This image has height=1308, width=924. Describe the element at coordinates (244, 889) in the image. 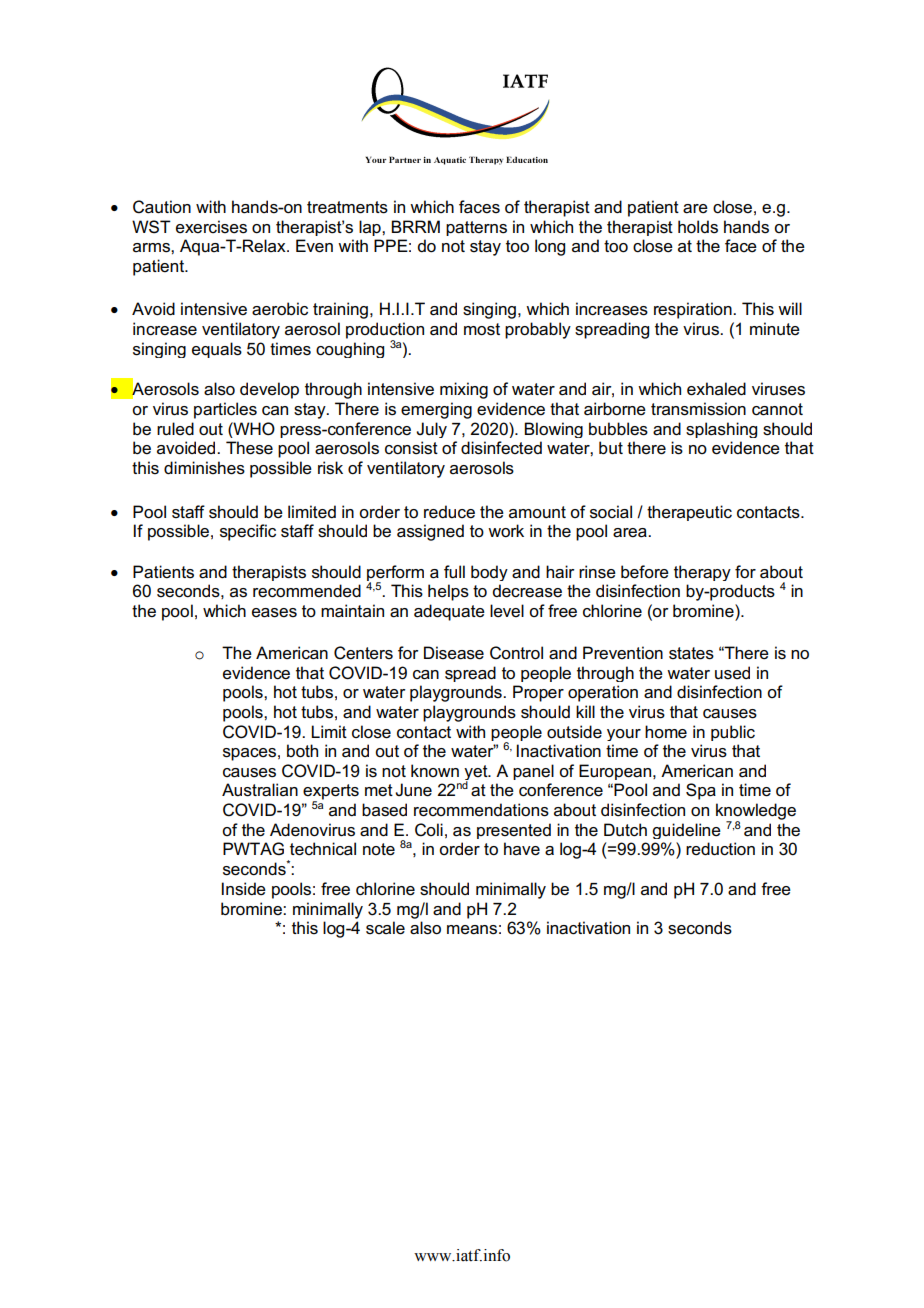

I see `Inside` at that location.
